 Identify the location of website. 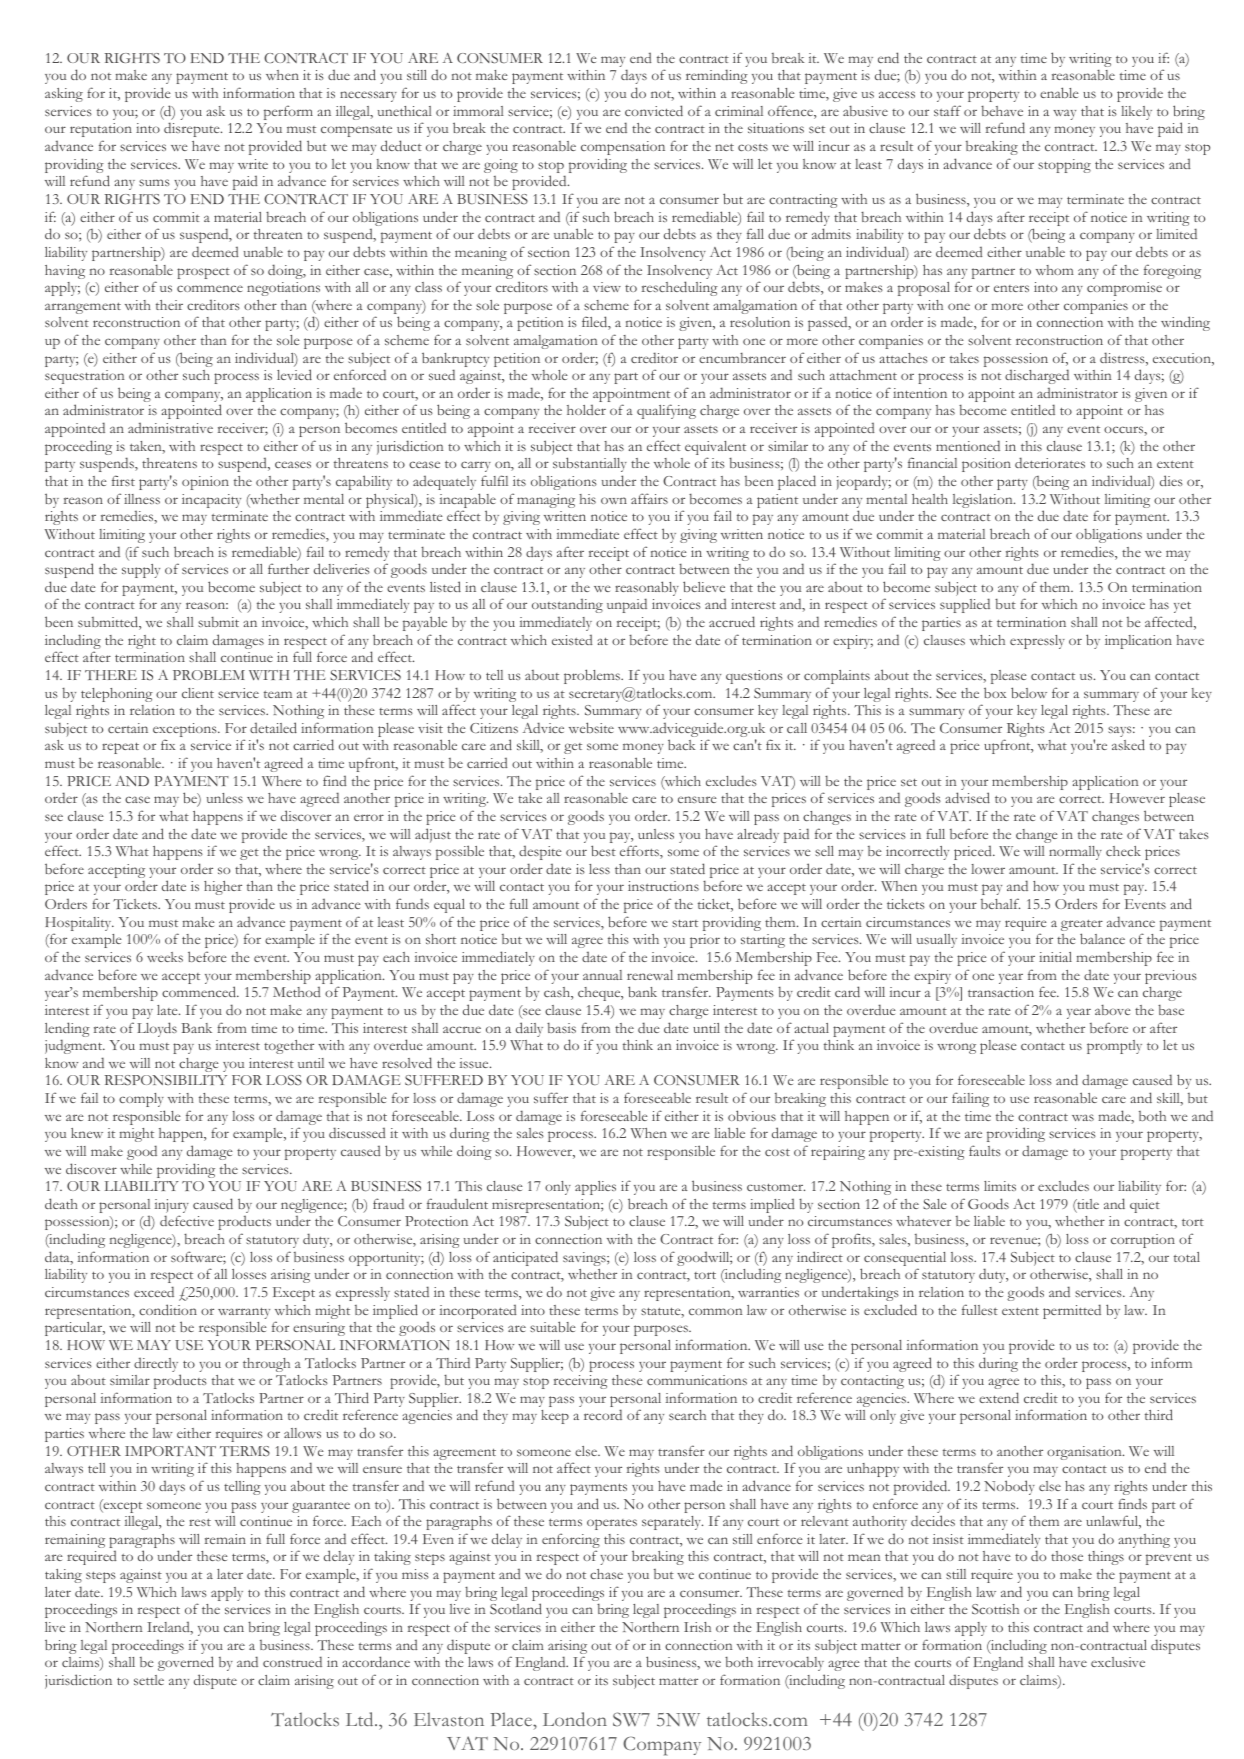
(591, 727).
